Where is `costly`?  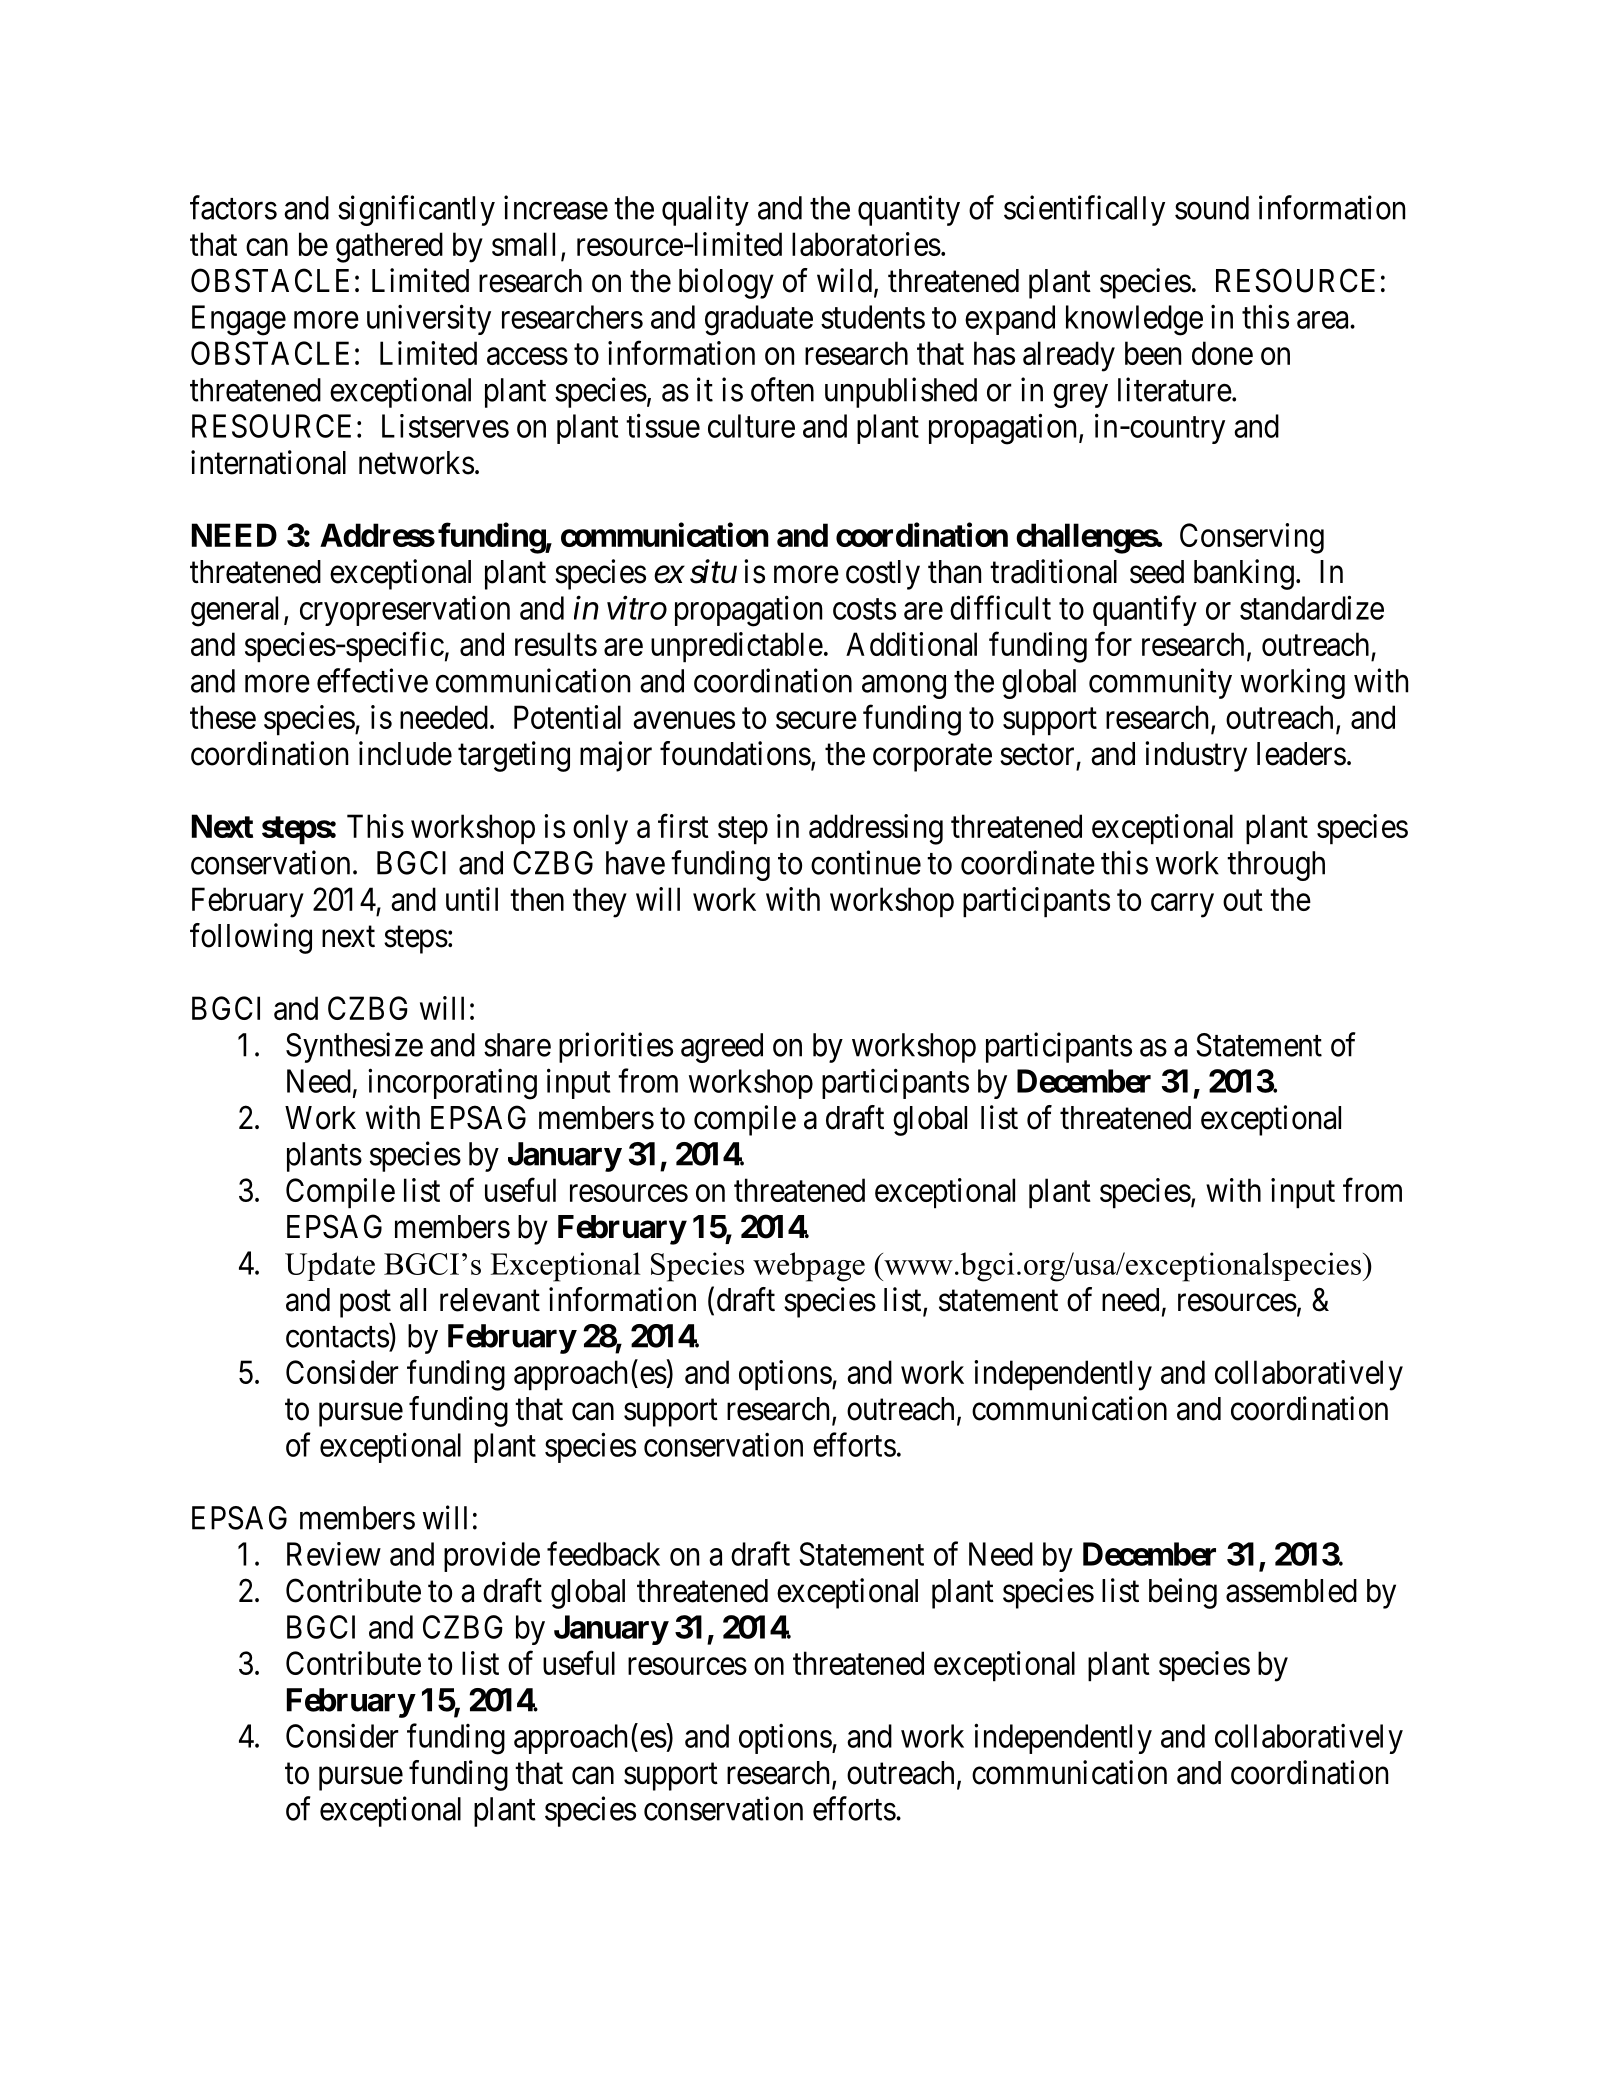 costly is located at coordinates (883, 575).
